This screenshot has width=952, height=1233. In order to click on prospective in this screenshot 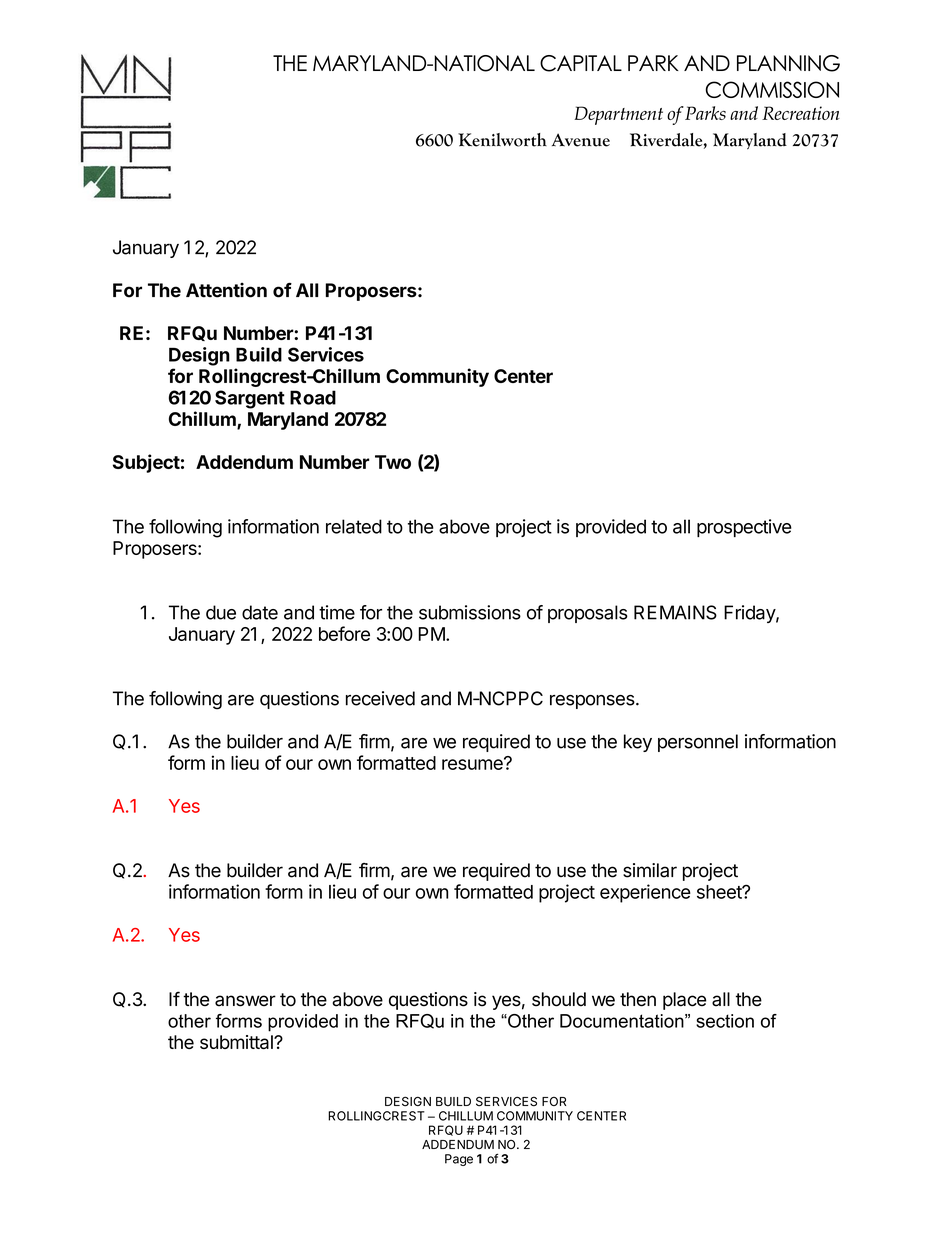, I will do `click(744, 528)`.
